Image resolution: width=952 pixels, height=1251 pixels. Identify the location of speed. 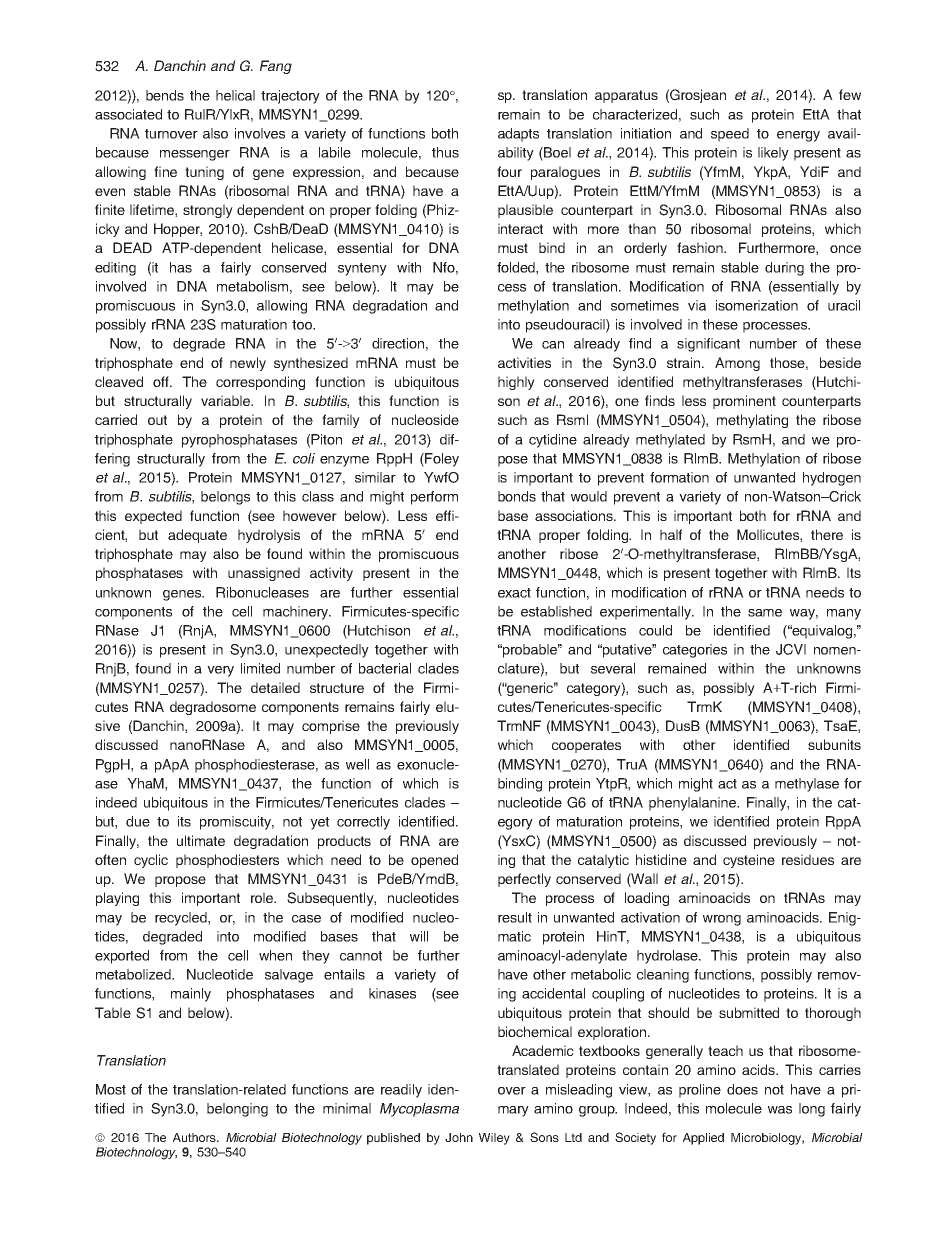
(730, 135).
